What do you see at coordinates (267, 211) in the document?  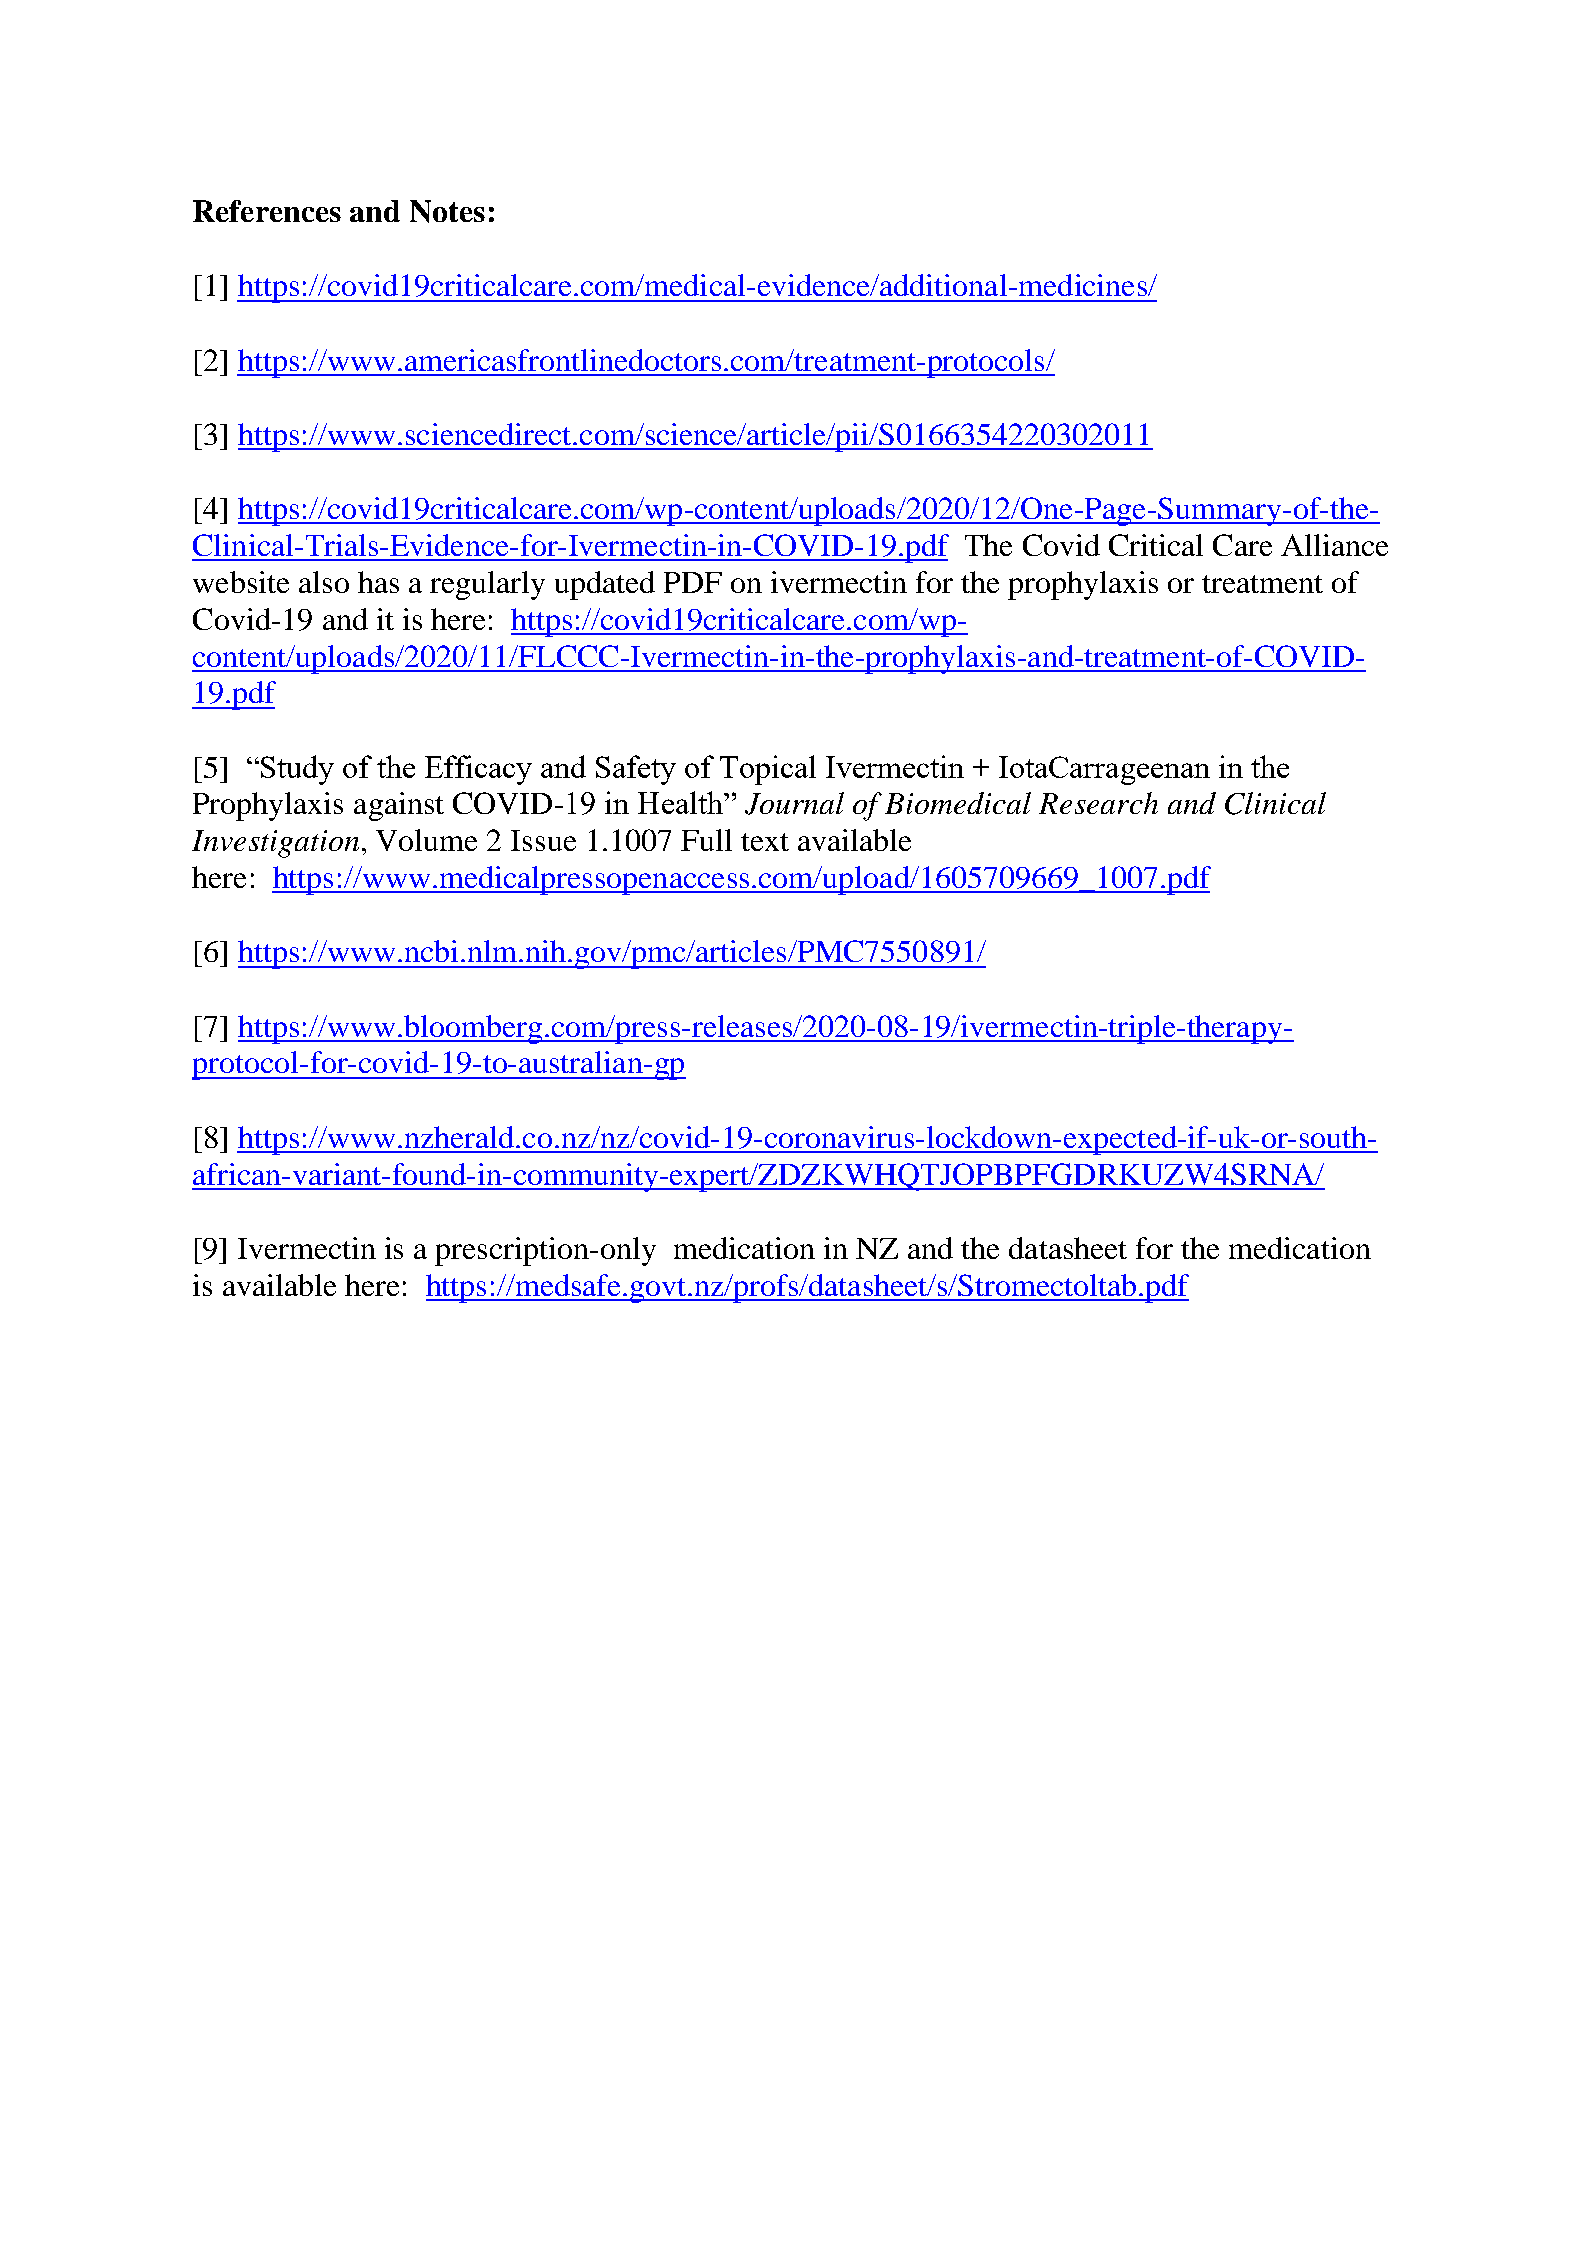 I see `References` at bounding box center [267, 211].
